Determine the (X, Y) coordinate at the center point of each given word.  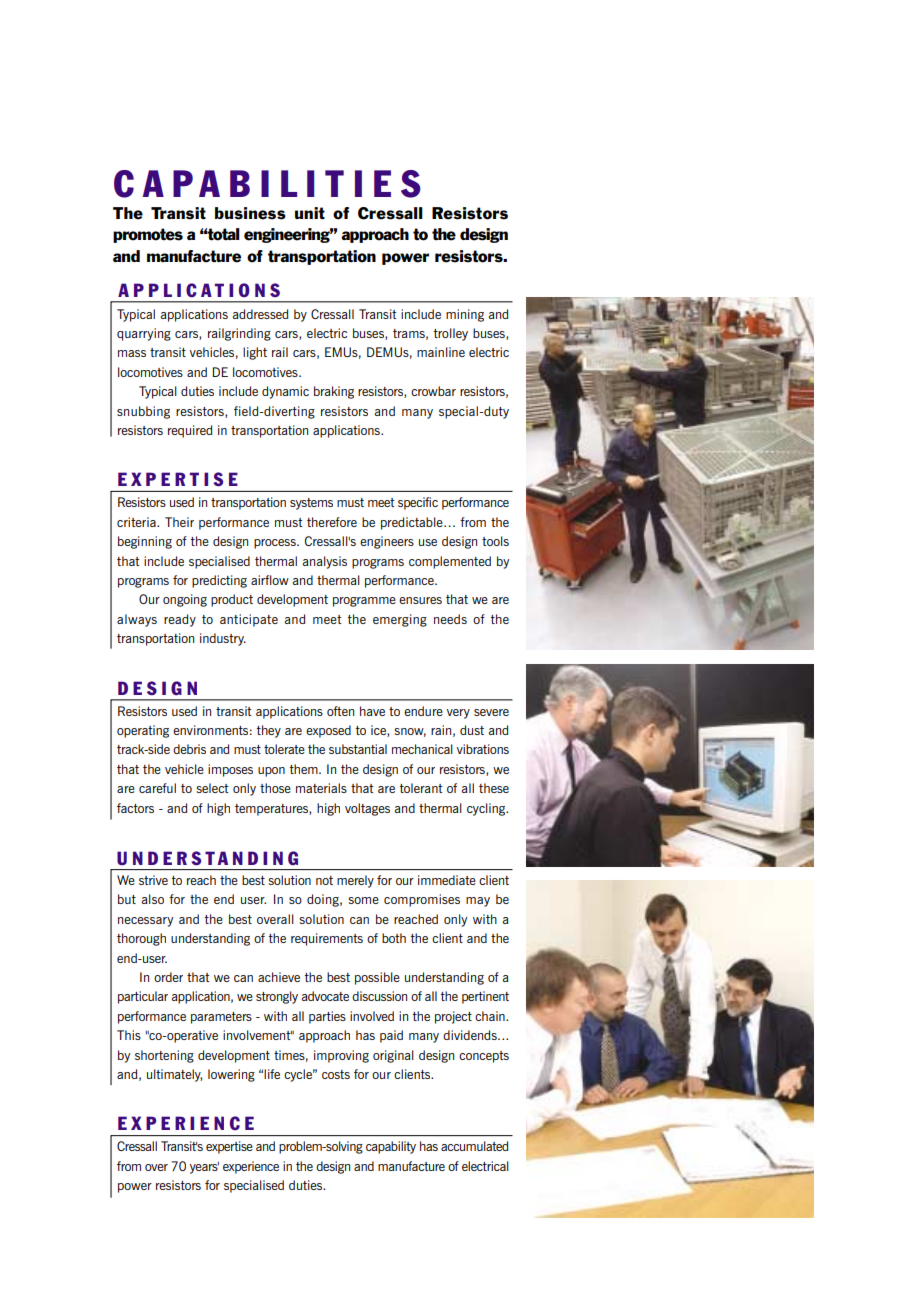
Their (179, 522)
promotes (148, 235)
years (204, 1168)
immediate (447, 880)
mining (465, 315)
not (324, 880)
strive (153, 880)
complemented (450, 562)
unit (310, 213)
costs (336, 1074)
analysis (325, 562)
